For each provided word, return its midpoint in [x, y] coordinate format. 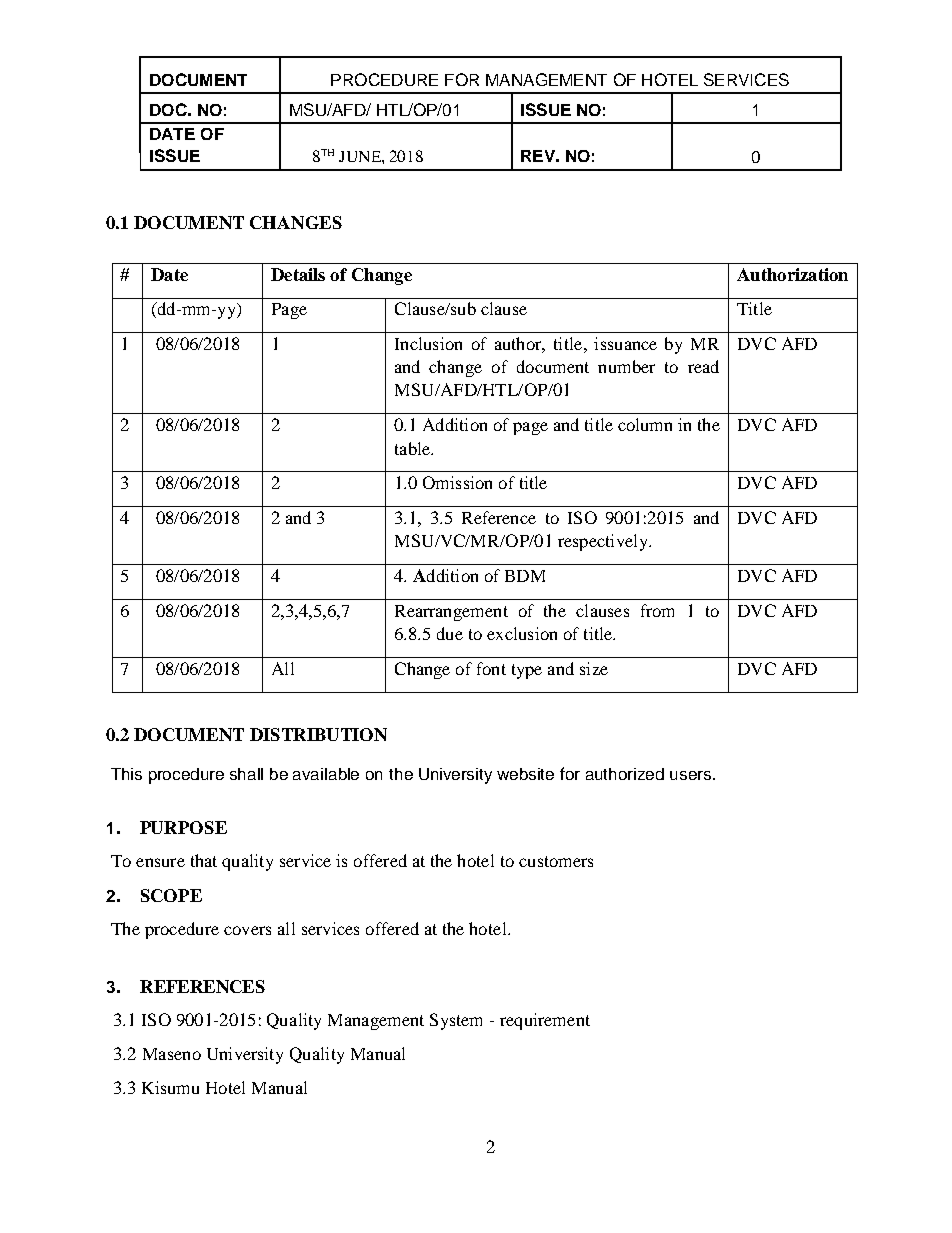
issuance [625, 343]
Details [298, 274]
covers [247, 930]
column [645, 424]
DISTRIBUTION [318, 734]
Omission [457, 482]
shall [246, 774]
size [594, 668]
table [414, 448]
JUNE [361, 156]
